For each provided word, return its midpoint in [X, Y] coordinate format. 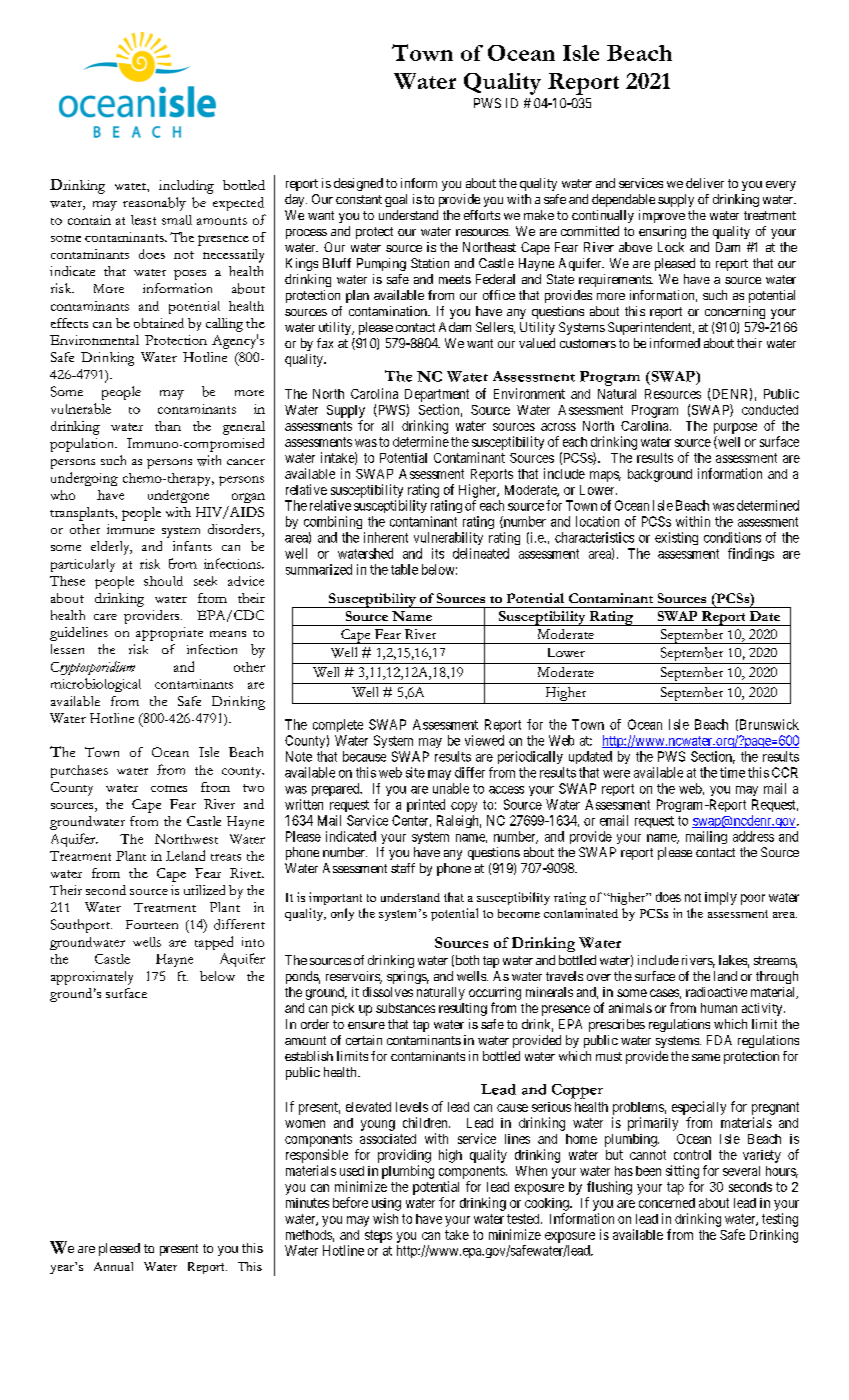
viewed [484, 740]
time [732, 772]
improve [662, 216]
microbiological [96, 685]
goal [396, 200]
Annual [113, 1266]
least [143, 220]
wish [385, 1218]
